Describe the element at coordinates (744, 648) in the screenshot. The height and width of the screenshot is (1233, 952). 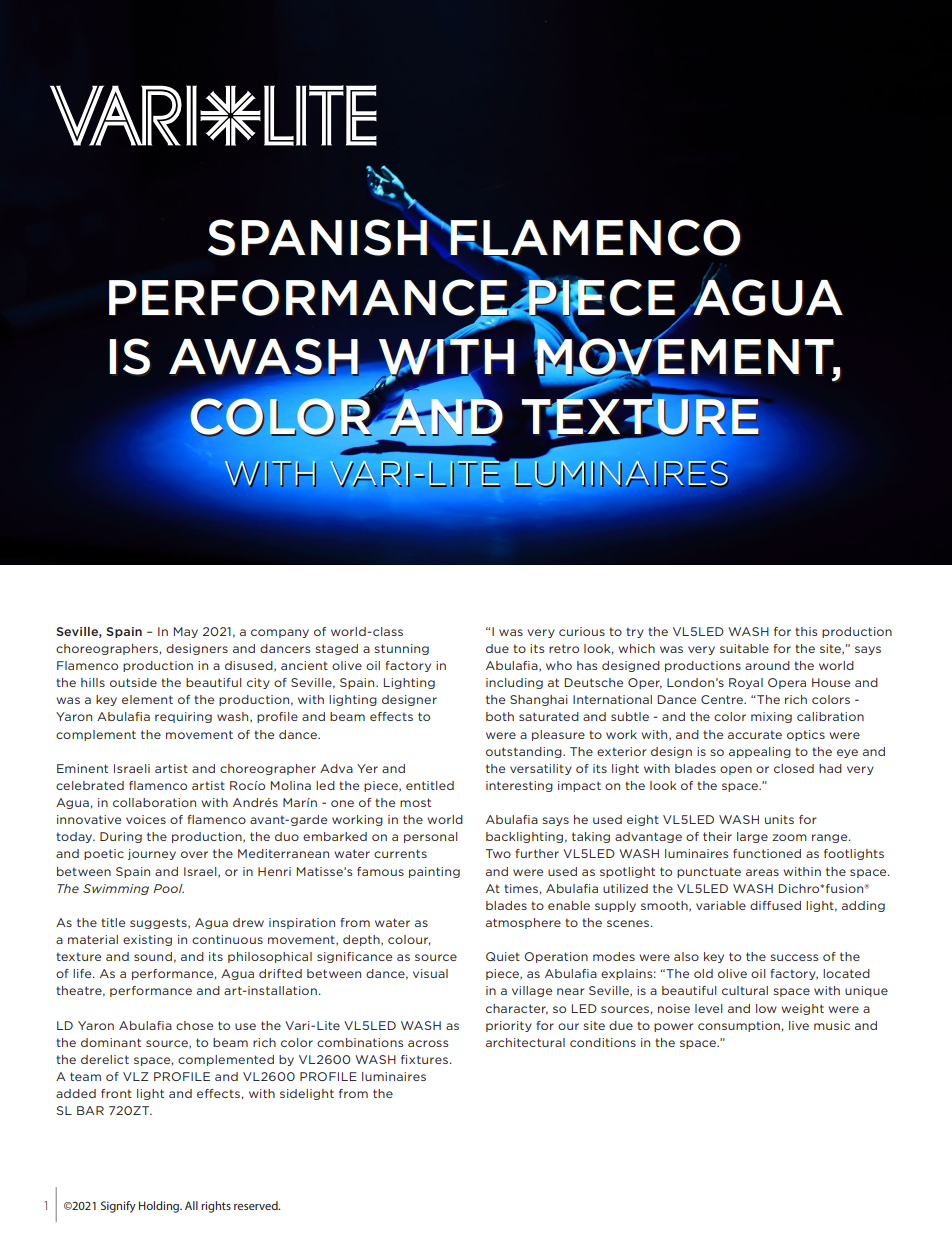
I see `suitable` at that location.
